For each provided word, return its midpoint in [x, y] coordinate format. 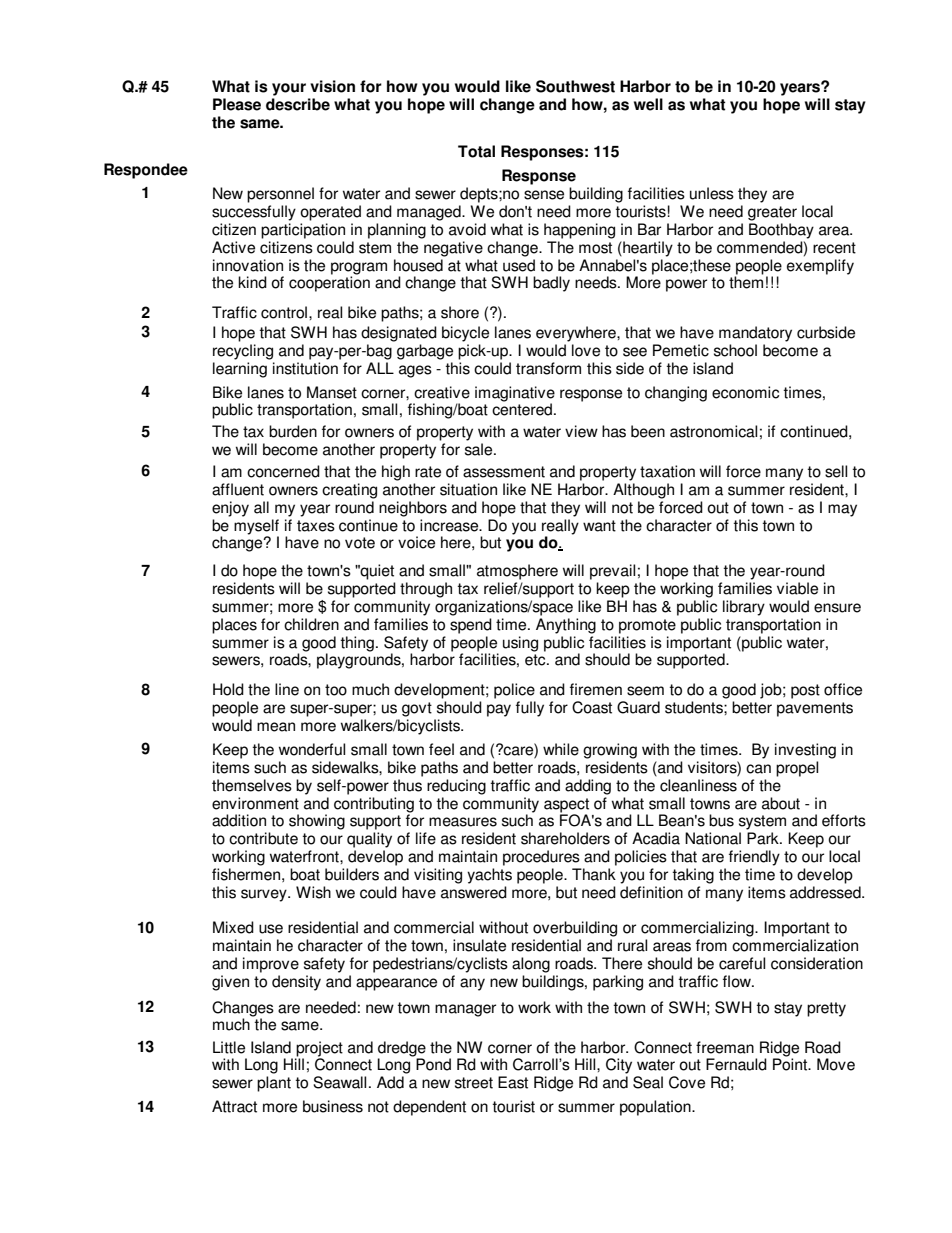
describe [298, 104]
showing [317, 822]
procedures [541, 858]
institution [305, 368]
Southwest [575, 86]
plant [274, 1084]
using [520, 644]
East [513, 1082]
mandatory [755, 334]
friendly [754, 858]
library [744, 608]
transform [548, 368]
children [311, 624]
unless [712, 193]
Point [791, 1064]
